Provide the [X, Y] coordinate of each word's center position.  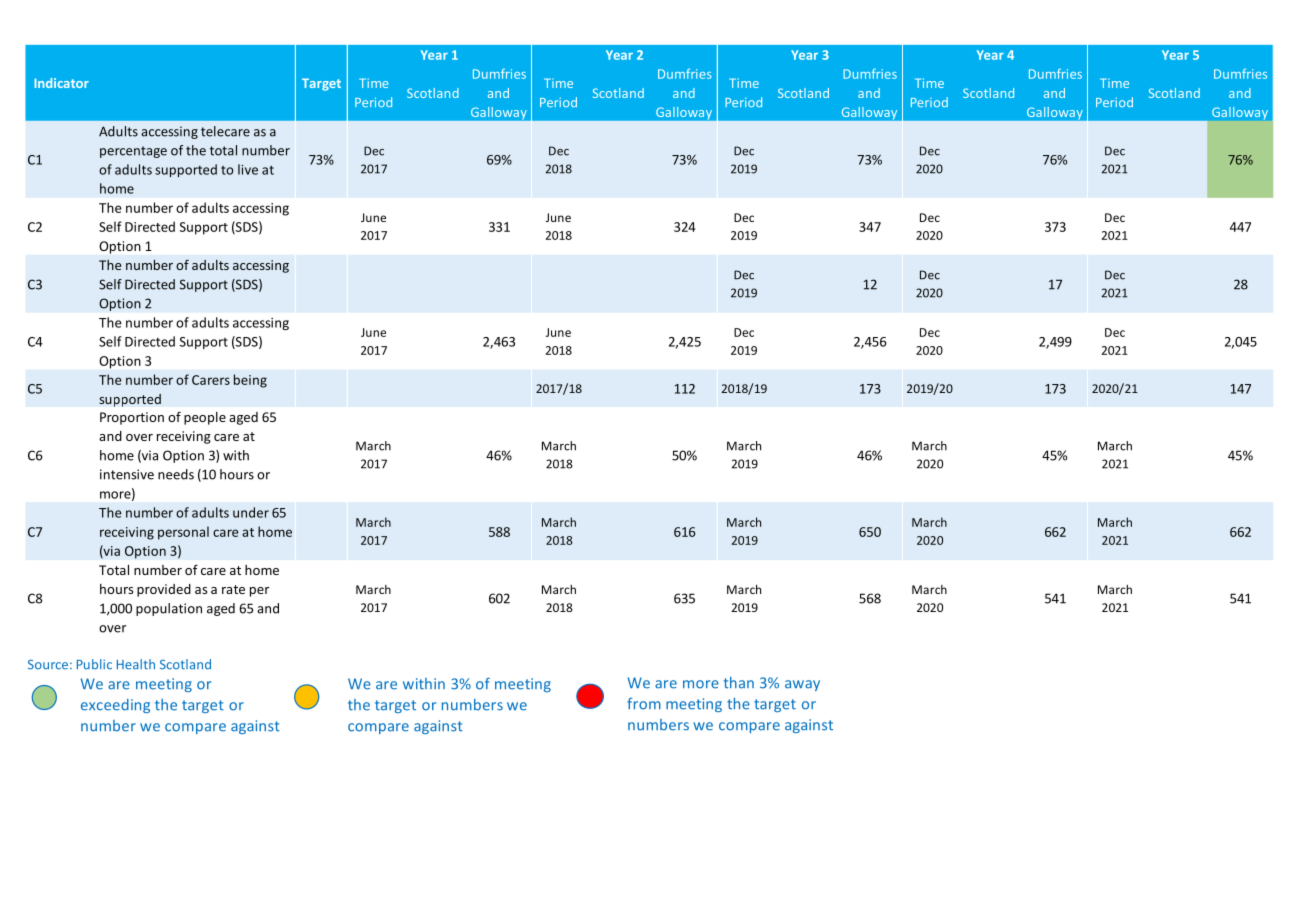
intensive [127, 474]
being [250, 381]
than [739, 683]
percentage [133, 152]
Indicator [61, 83]
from [644, 704]
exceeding [115, 706]
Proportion [132, 418]
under [251, 512]
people [205, 418]
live [248, 169]
